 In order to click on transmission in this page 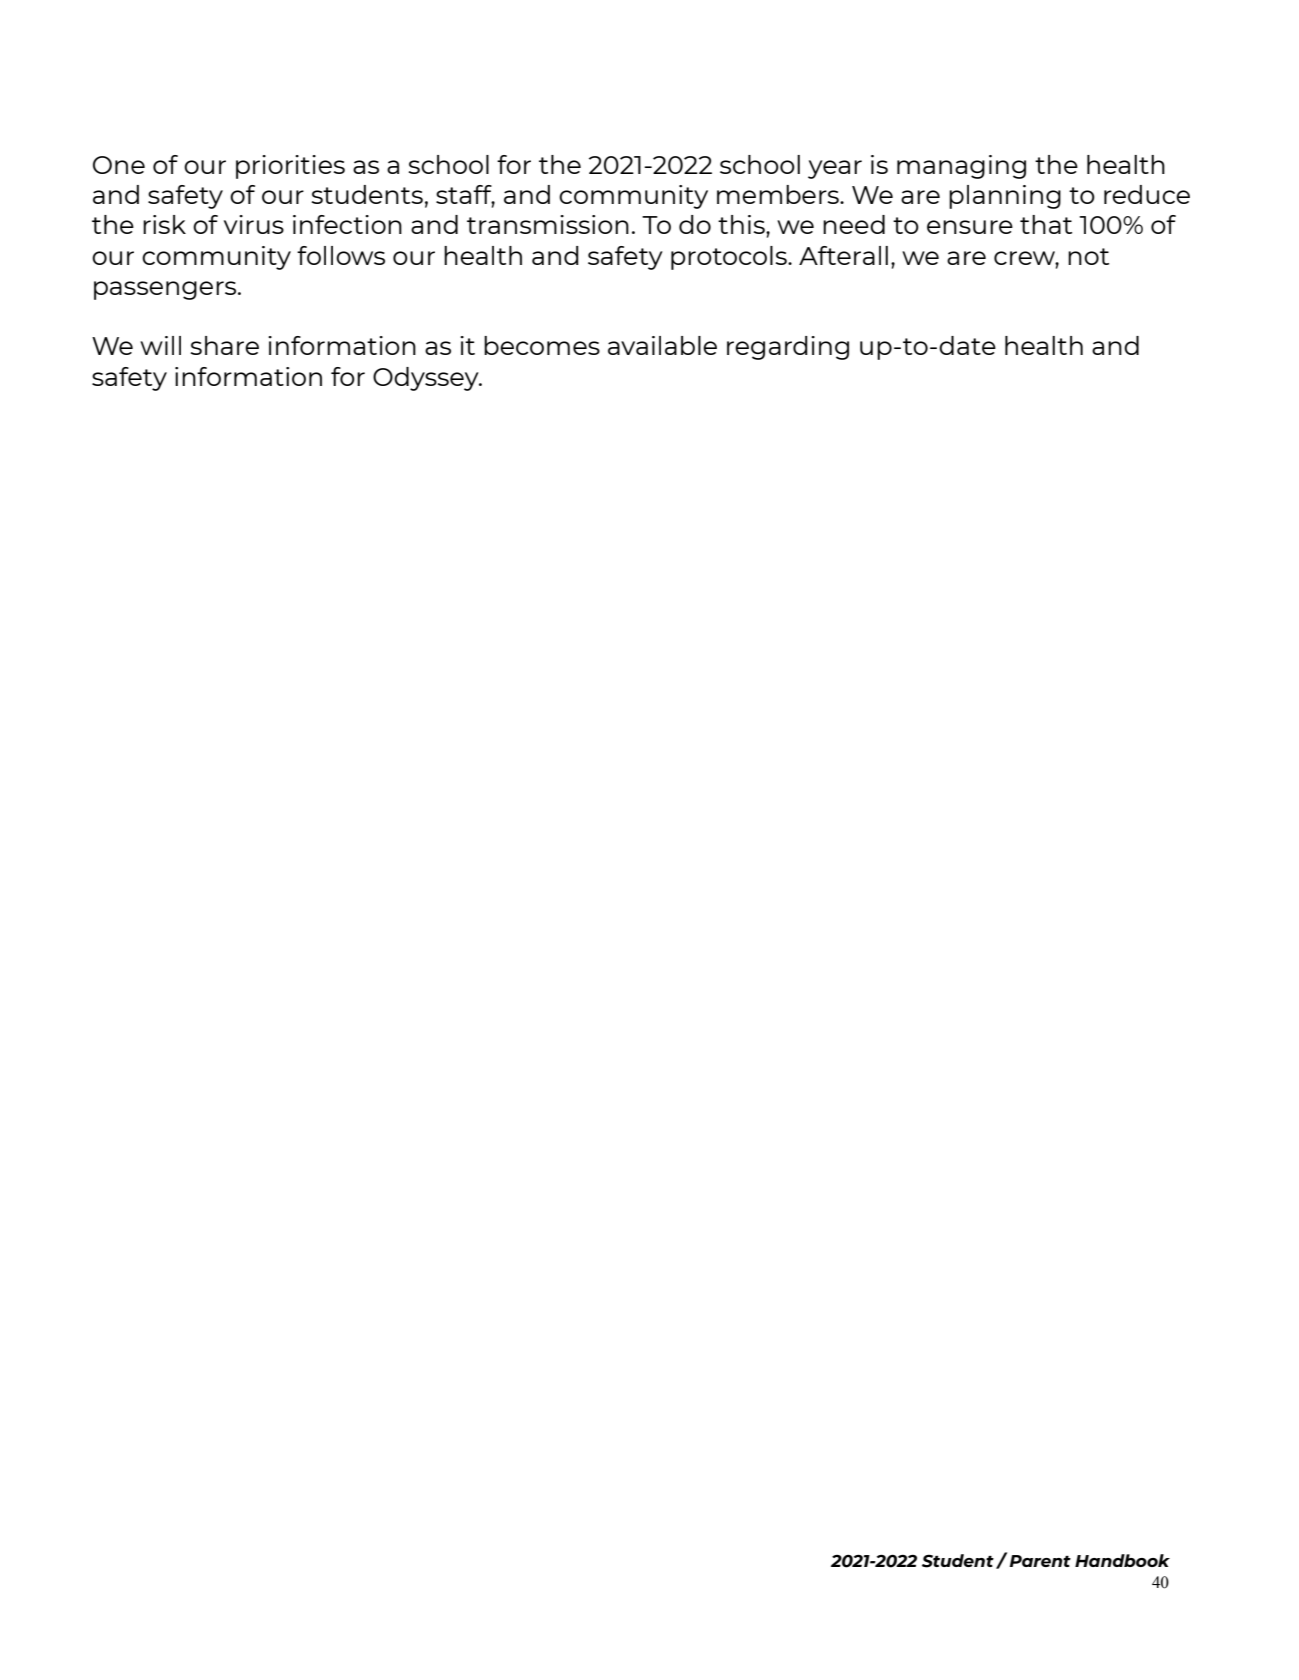, I will do `click(548, 224)`.
